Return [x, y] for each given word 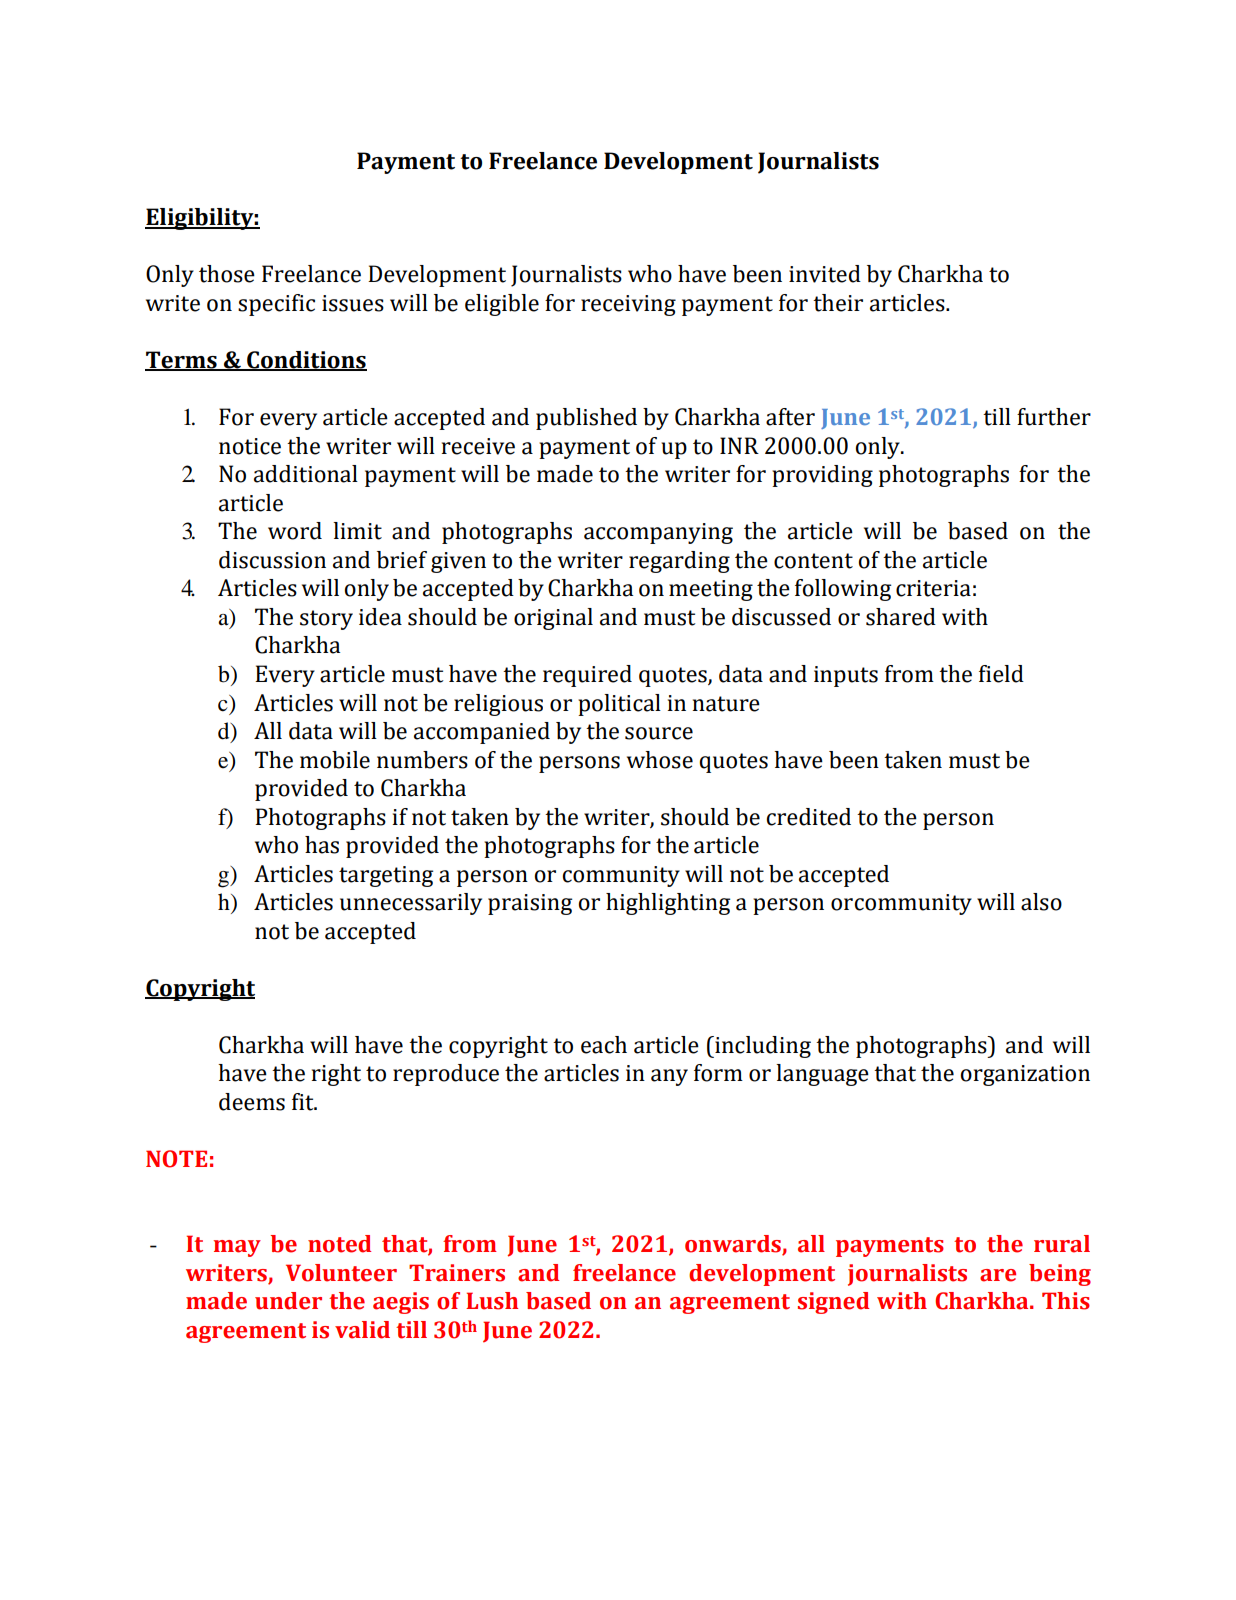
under [288, 1301]
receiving [628, 305]
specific [276, 305]
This [1066, 1301]
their [838, 303]
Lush [492, 1301]
